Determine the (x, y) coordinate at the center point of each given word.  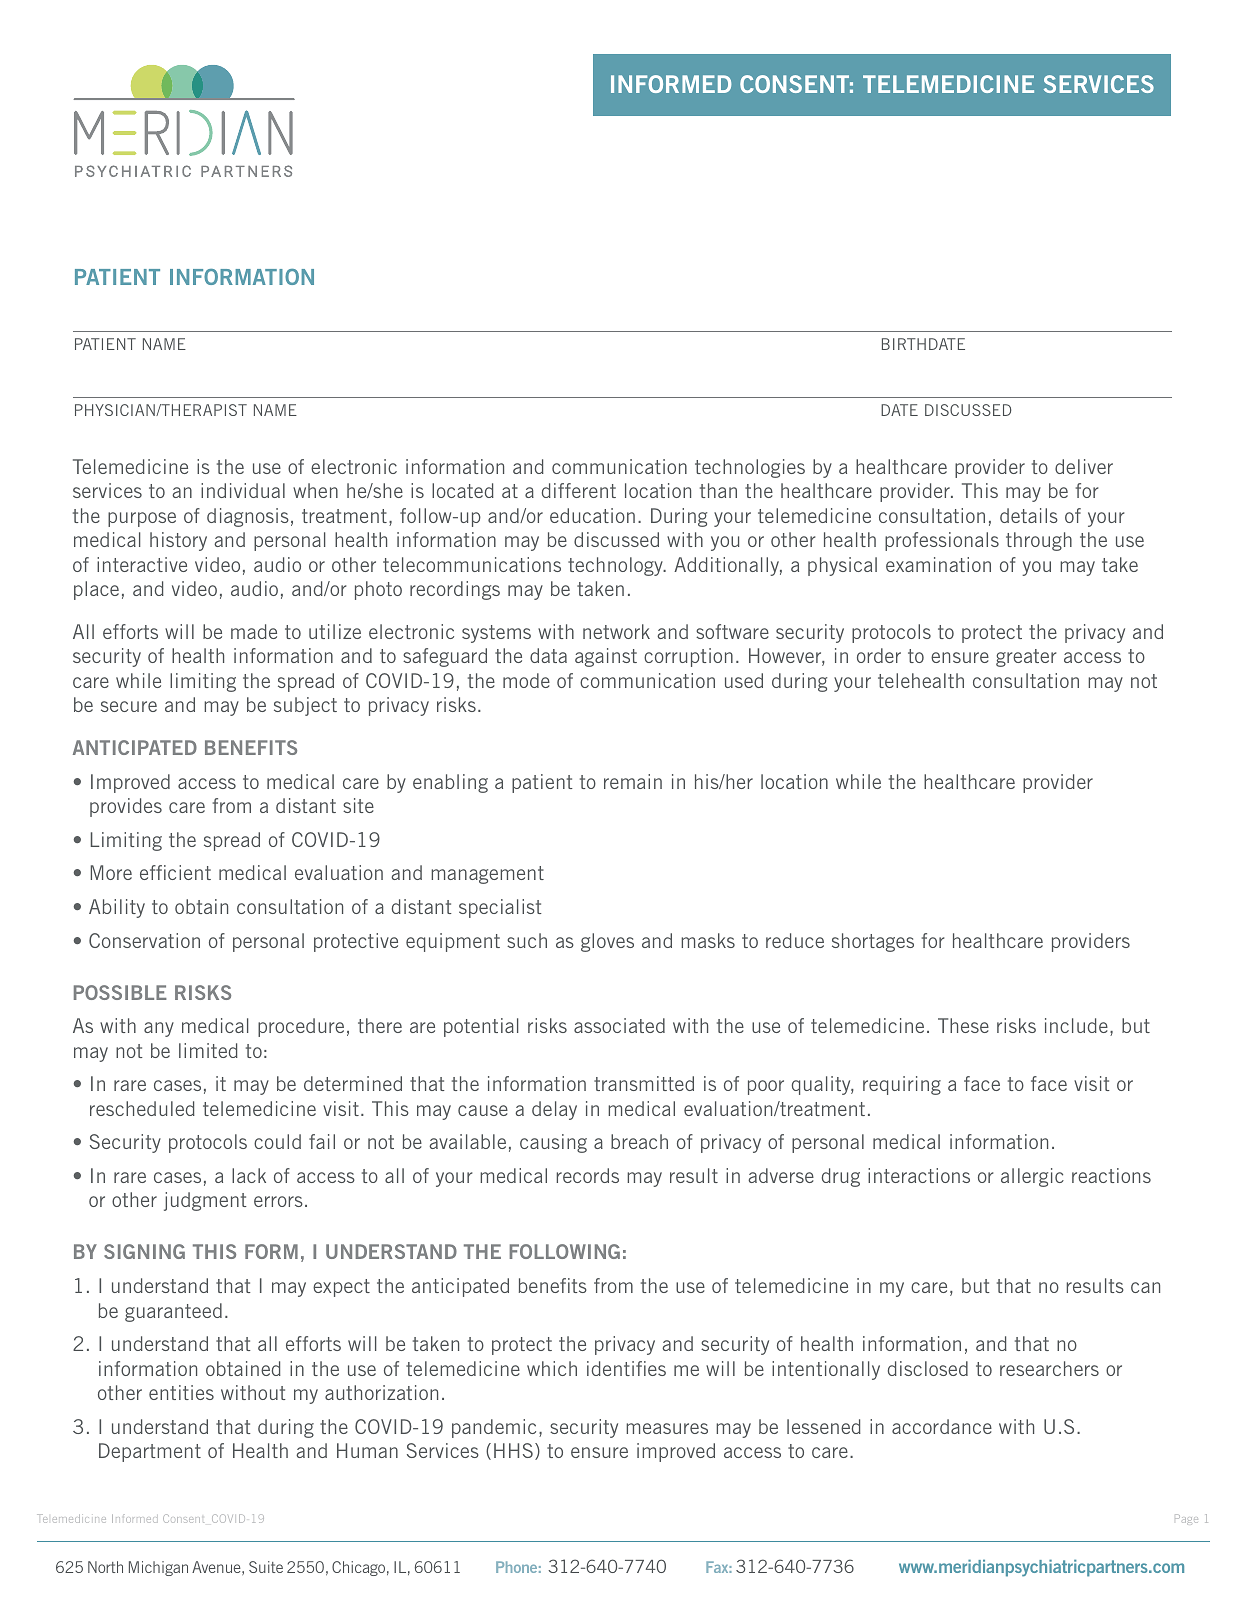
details (1029, 515)
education (592, 515)
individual (243, 490)
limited (208, 1050)
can (1145, 1287)
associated (619, 1025)
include (1076, 1025)
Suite (266, 1567)
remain (633, 781)
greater (1026, 658)
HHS (513, 1450)
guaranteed (173, 1312)
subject (305, 706)
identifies (626, 1368)
